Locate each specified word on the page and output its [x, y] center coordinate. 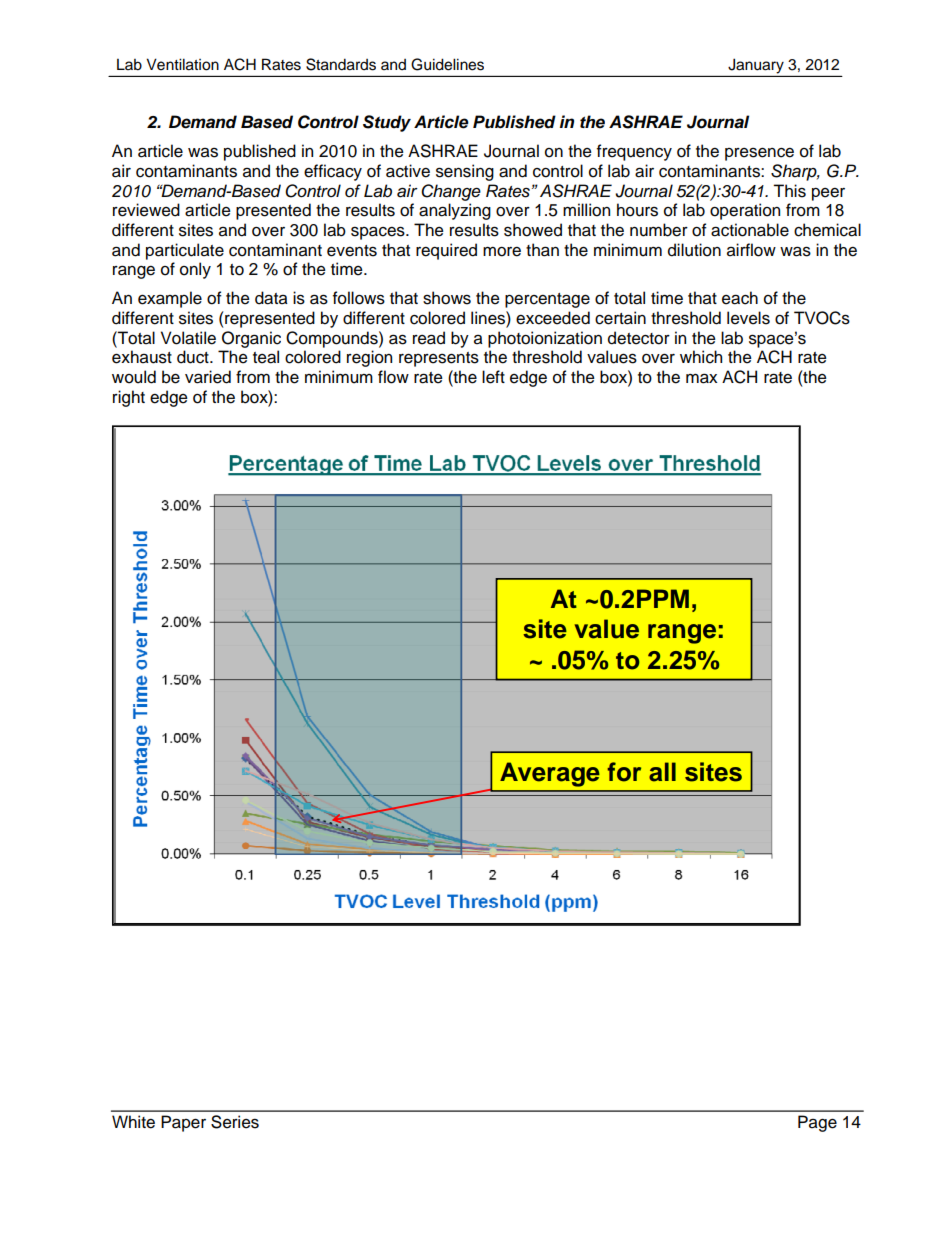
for [624, 772]
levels [748, 318]
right [129, 398]
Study [387, 123]
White [133, 1122]
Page [817, 1123]
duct [194, 357]
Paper [183, 1123]
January [756, 66]
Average [550, 774]
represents [439, 359]
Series [235, 1122]
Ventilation [182, 64]
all [662, 772]
